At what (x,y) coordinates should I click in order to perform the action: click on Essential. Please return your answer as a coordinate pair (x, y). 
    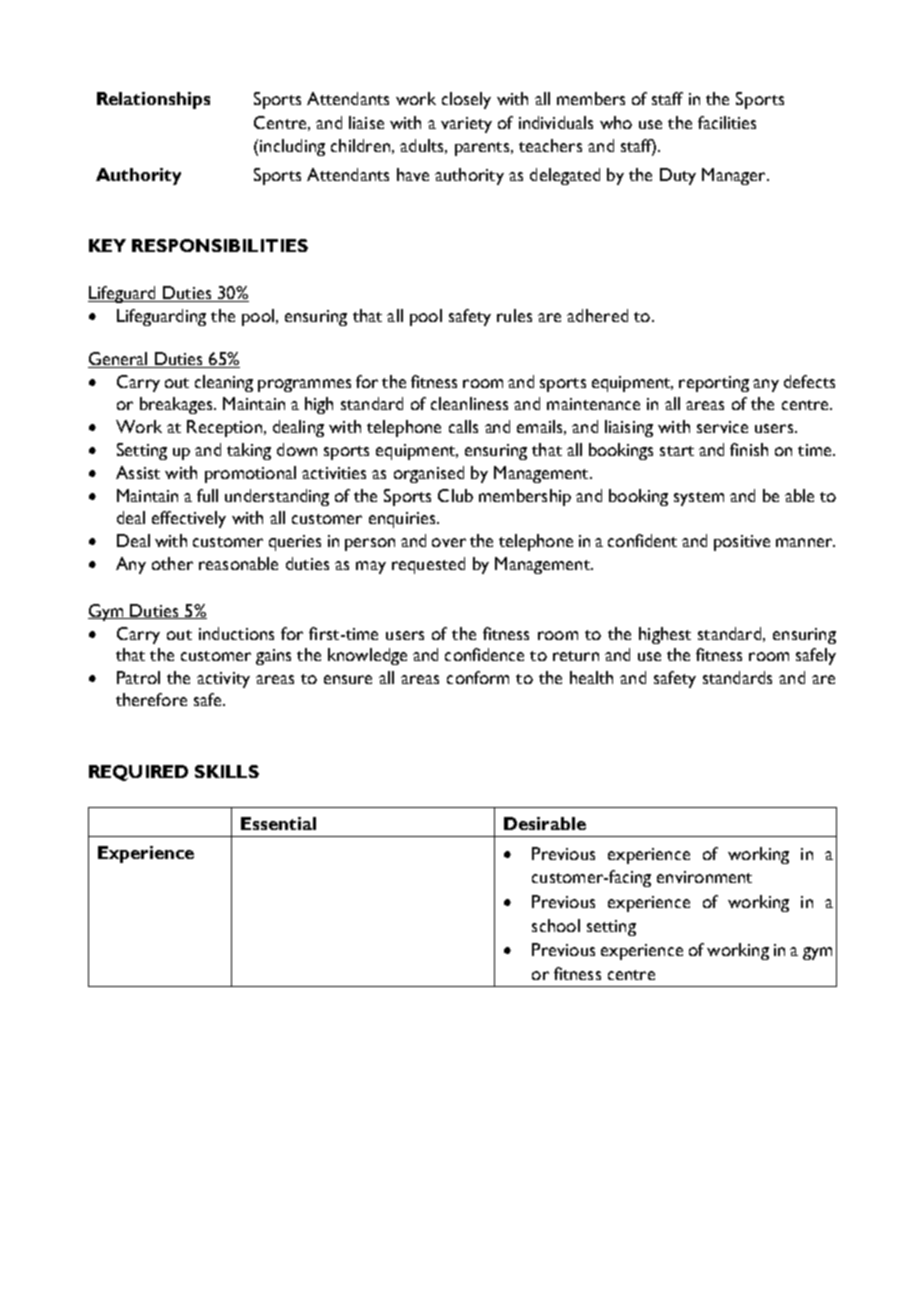
    Looking at the image, I should click on (278, 823).
